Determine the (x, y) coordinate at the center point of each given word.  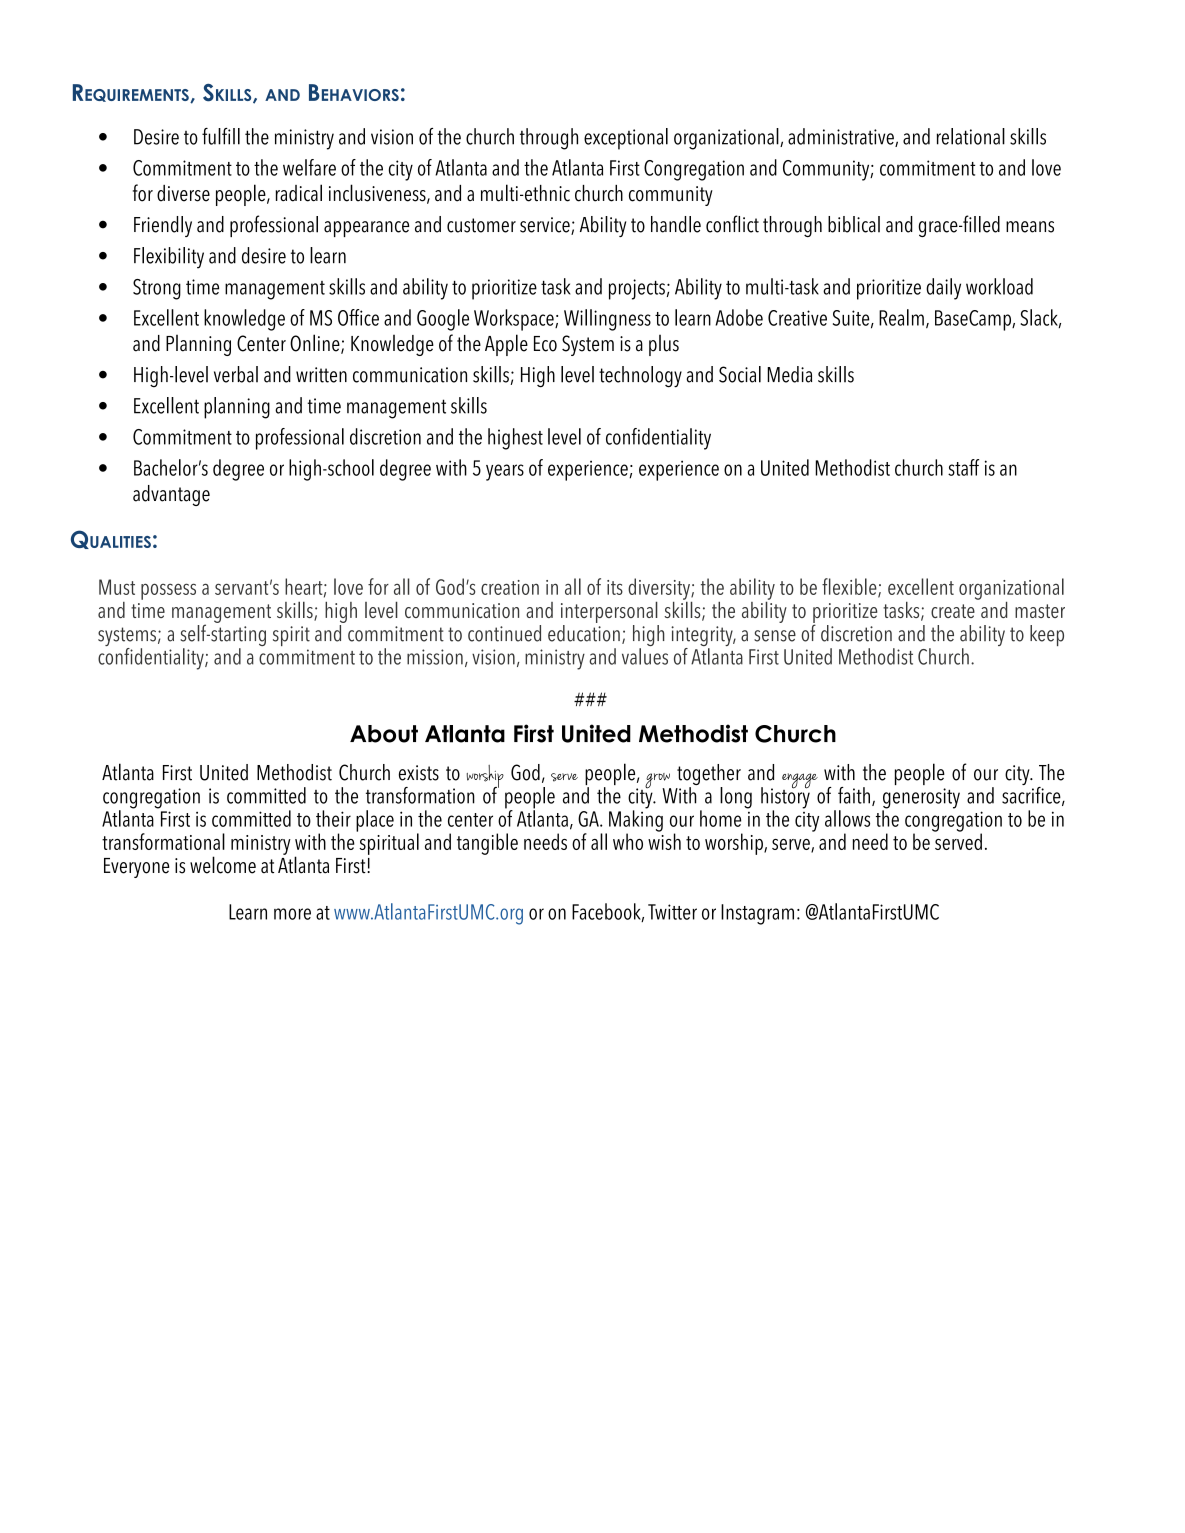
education (584, 632)
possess (168, 591)
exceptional (626, 139)
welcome (223, 865)
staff (963, 467)
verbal (236, 374)
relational (971, 136)
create (953, 611)
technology (640, 377)
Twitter (672, 912)
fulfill (221, 136)
